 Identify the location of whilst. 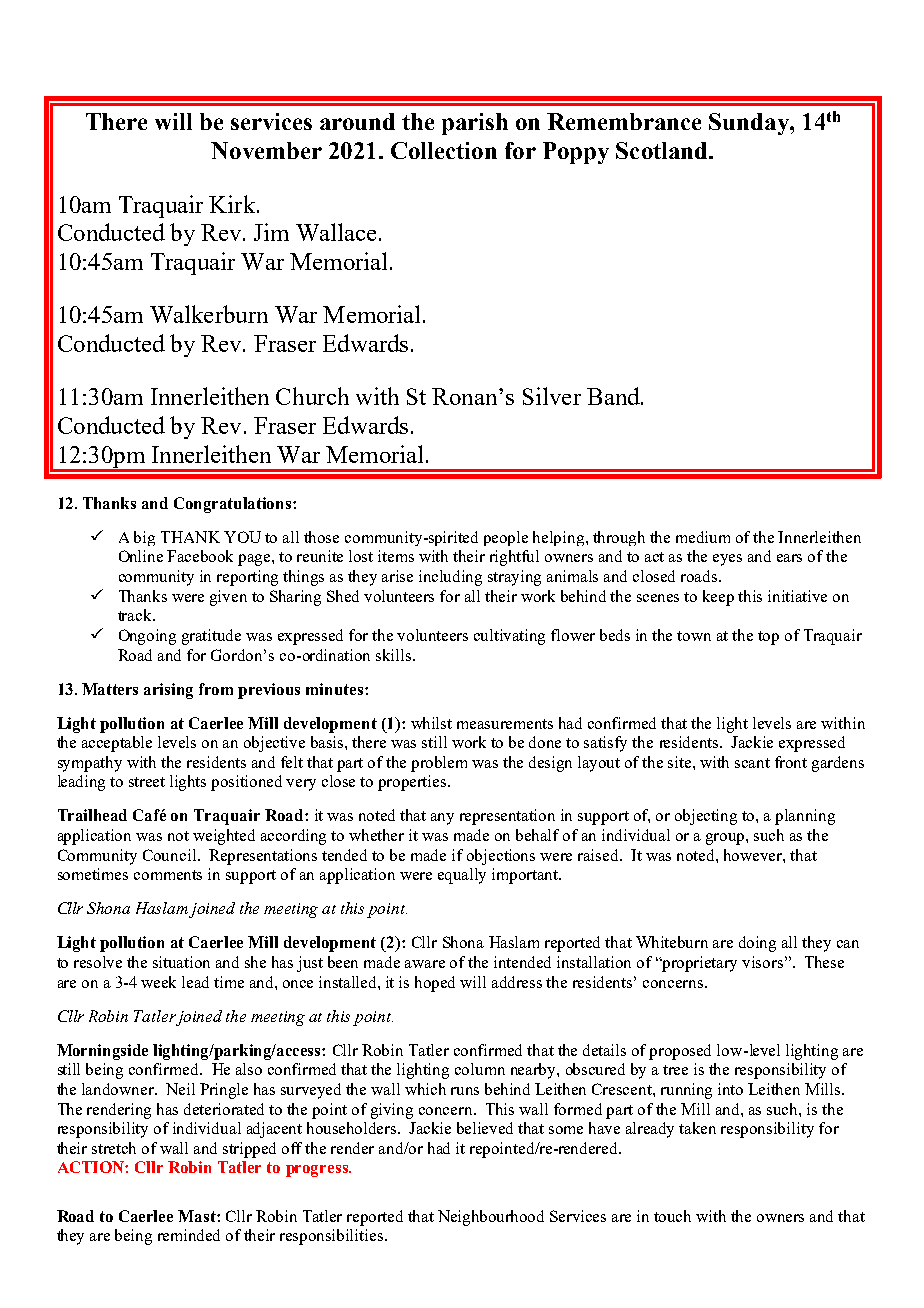
(431, 723).
